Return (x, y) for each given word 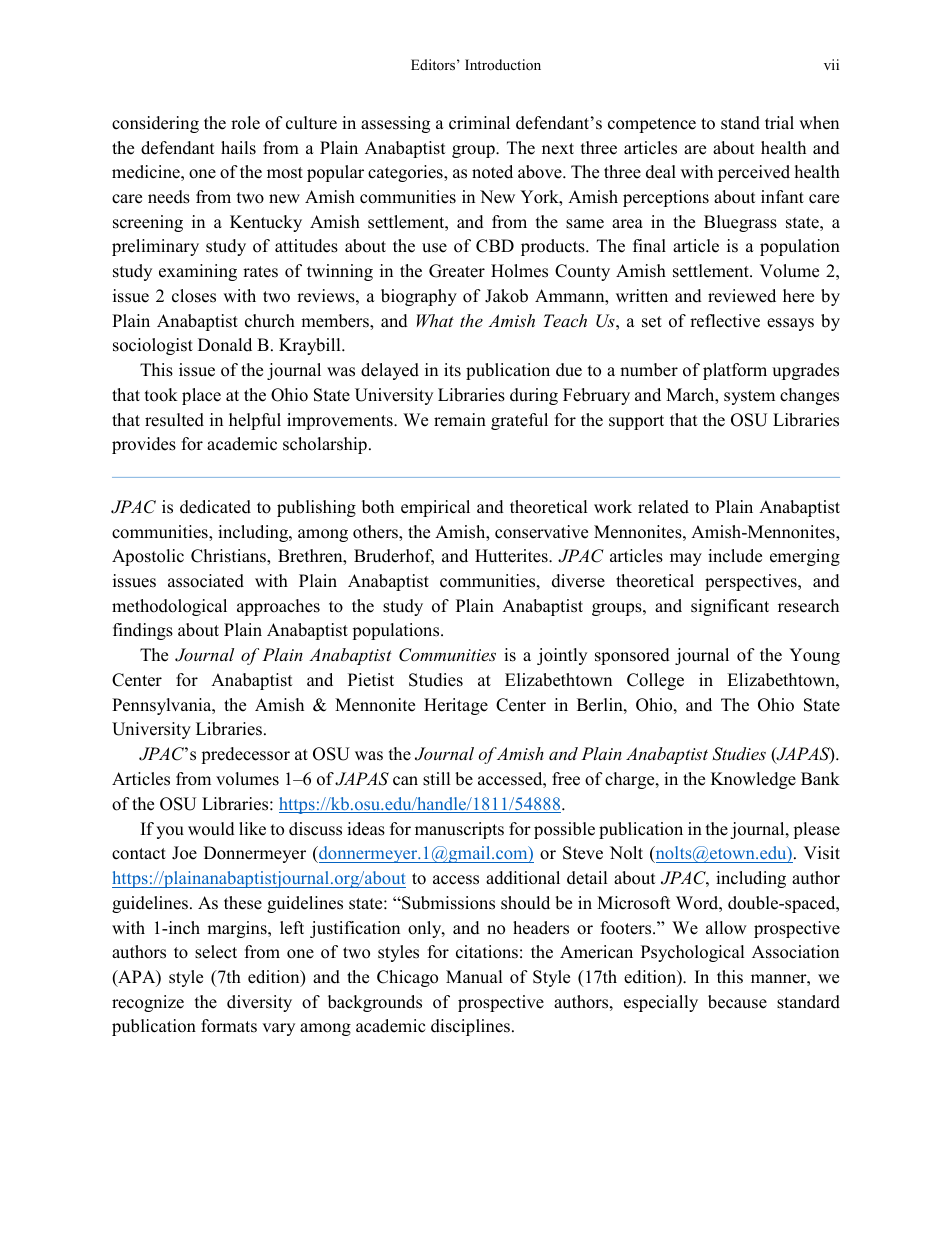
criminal (479, 123)
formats (229, 1026)
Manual (474, 977)
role (245, 123)
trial (779, 122)
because (737, 1002)
